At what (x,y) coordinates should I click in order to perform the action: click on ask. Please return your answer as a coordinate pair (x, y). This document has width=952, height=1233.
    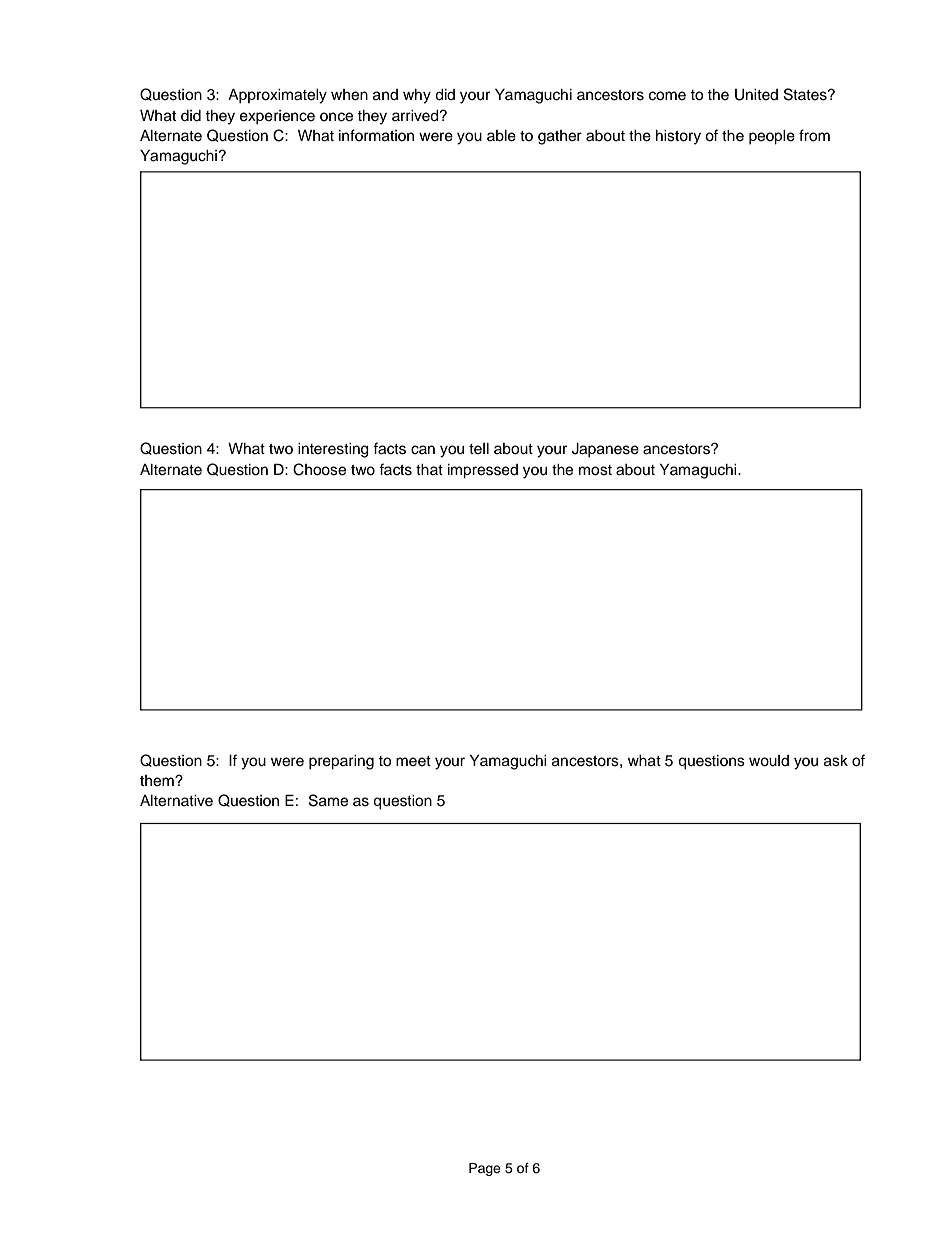
    Looking at the image, I should click on (836, 761).
